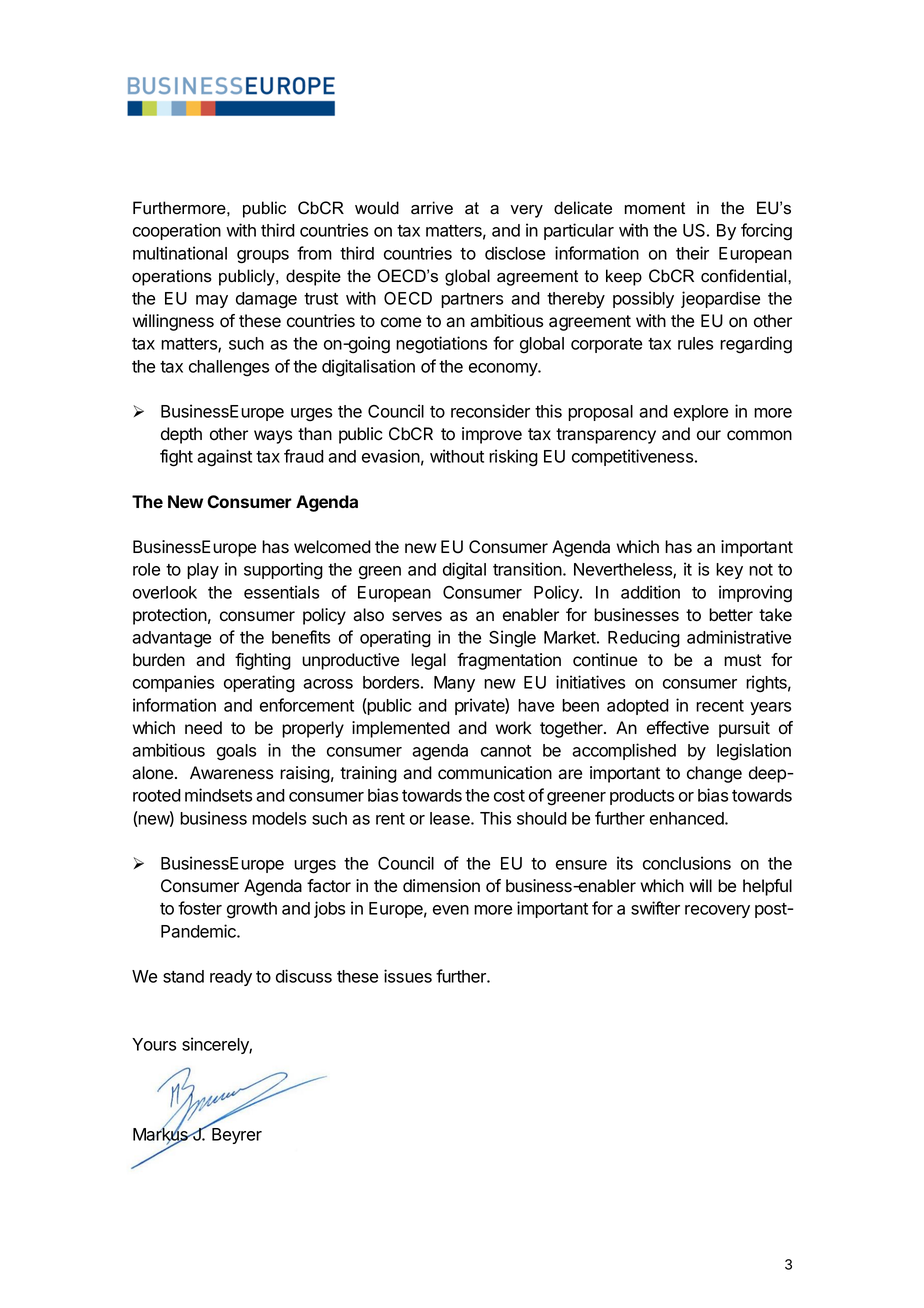 The image size is (924, 1308). Describe the element at coordinates (729, 571) in the screenshot. I see `key` at that location.
